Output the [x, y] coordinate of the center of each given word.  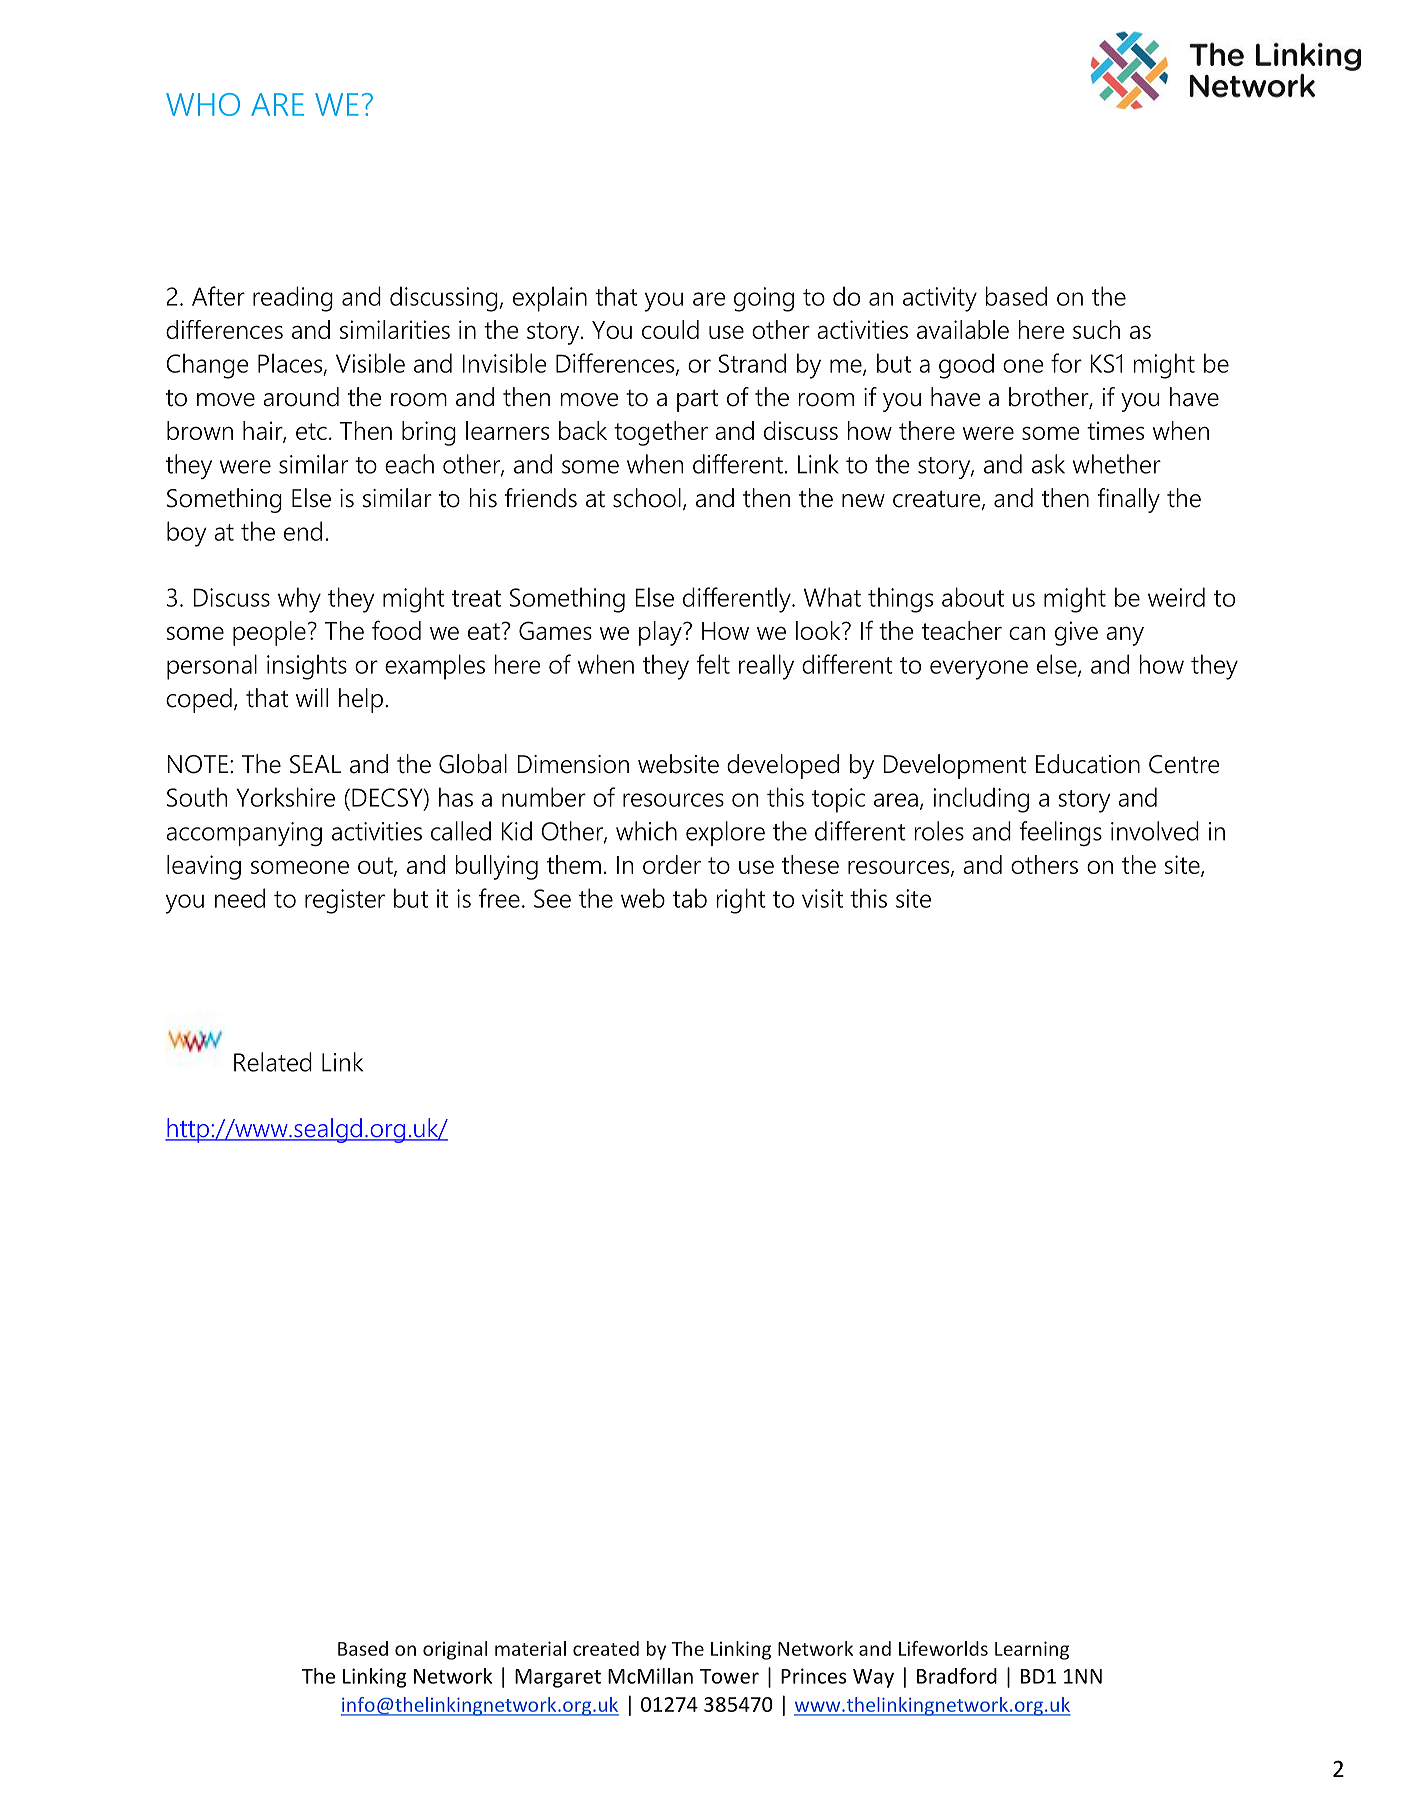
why [299, 600]
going [764, 299]
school [647, 498]
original [455, 1650]
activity [940, 299]
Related [273, 1062]
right [741, 901]
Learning [1032, 1650]
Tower [729, 1676]
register [345, 901]
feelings [1060, 833]
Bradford [957, 1676]
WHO [203, 104]
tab [690, 898]
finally [1129, 500]
